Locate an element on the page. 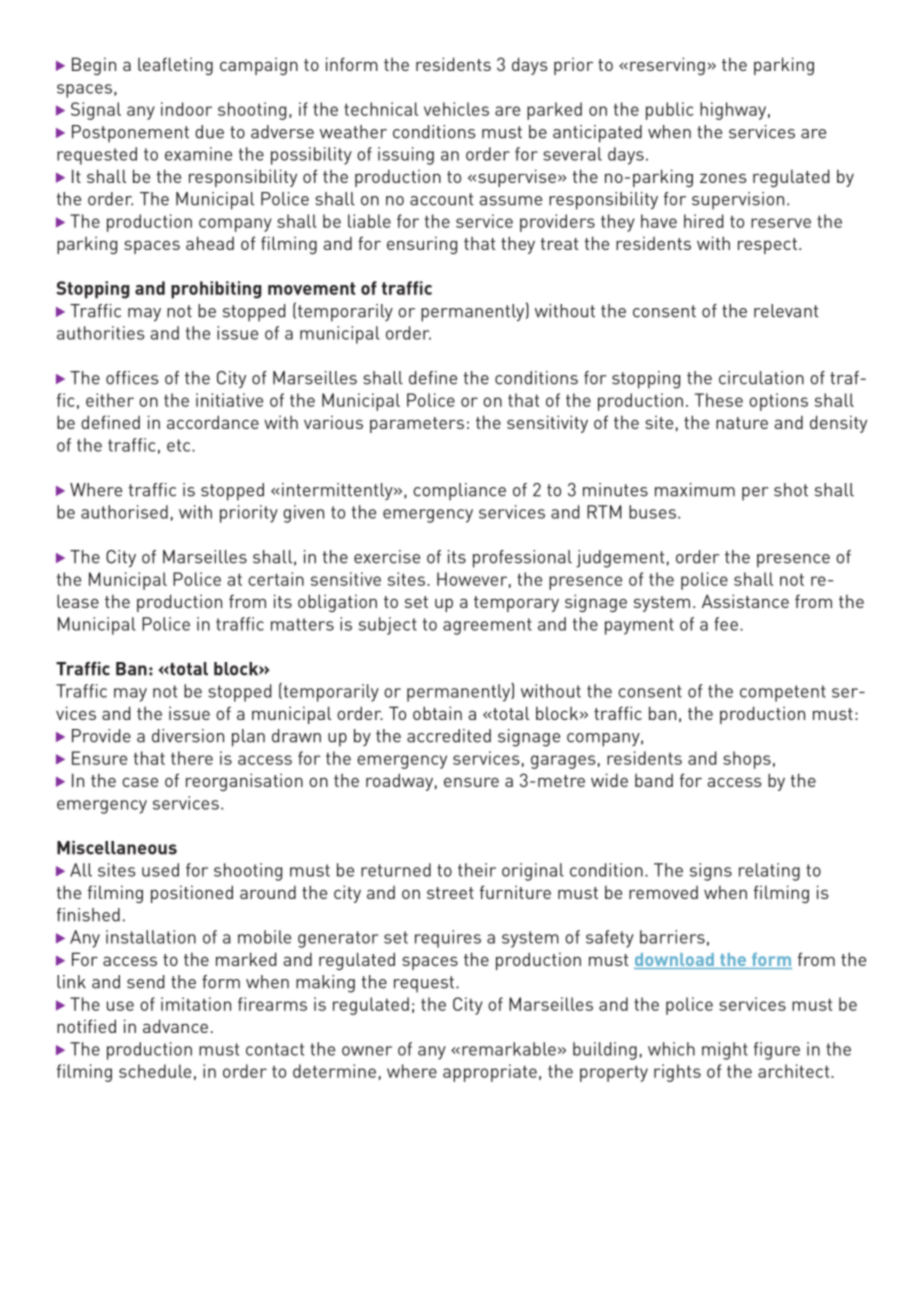 The width and height of the image is (924, 1308). accordance is located at coordinates (213, 422).
